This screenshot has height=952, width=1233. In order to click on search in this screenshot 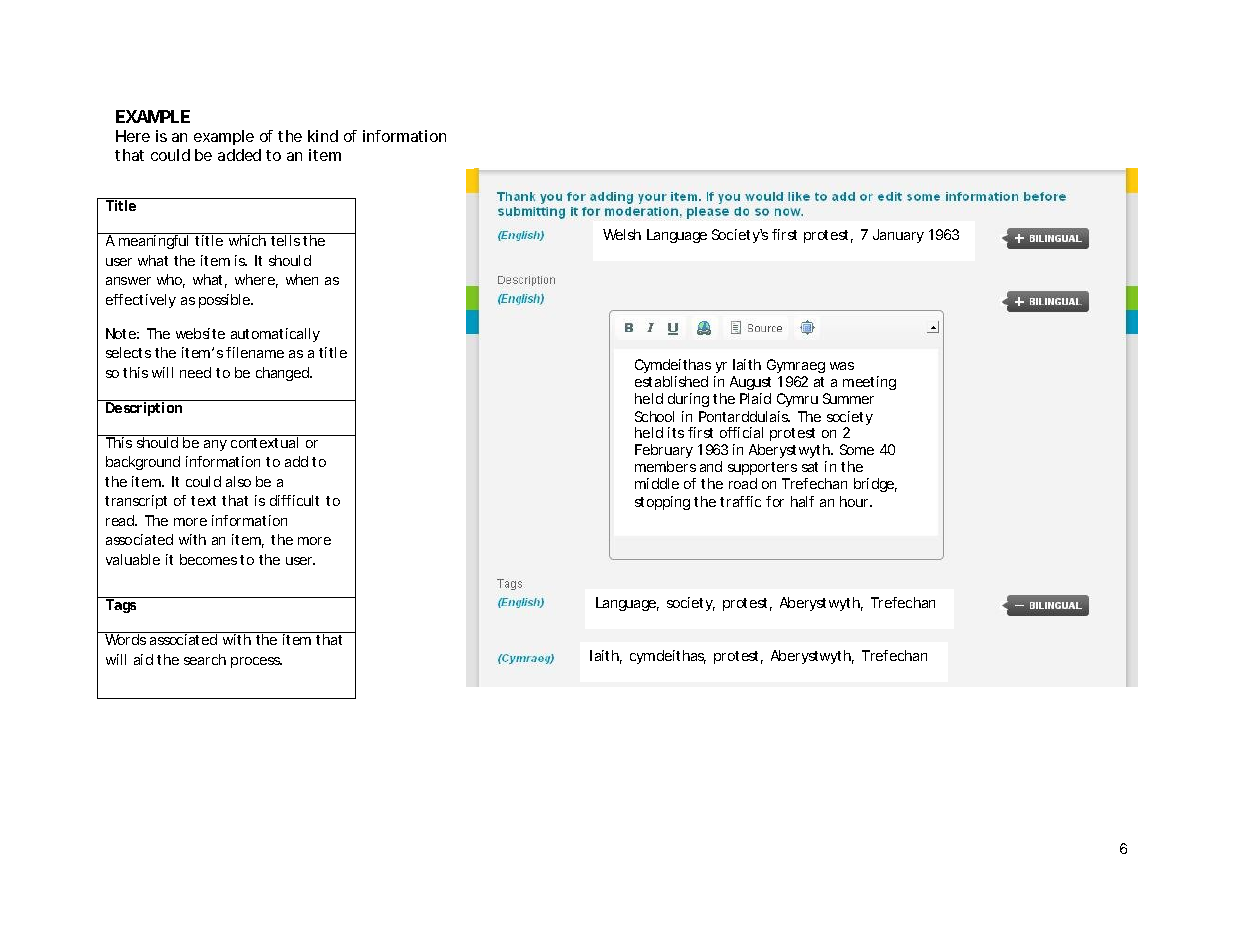, I will do `click(205, 659)`.
